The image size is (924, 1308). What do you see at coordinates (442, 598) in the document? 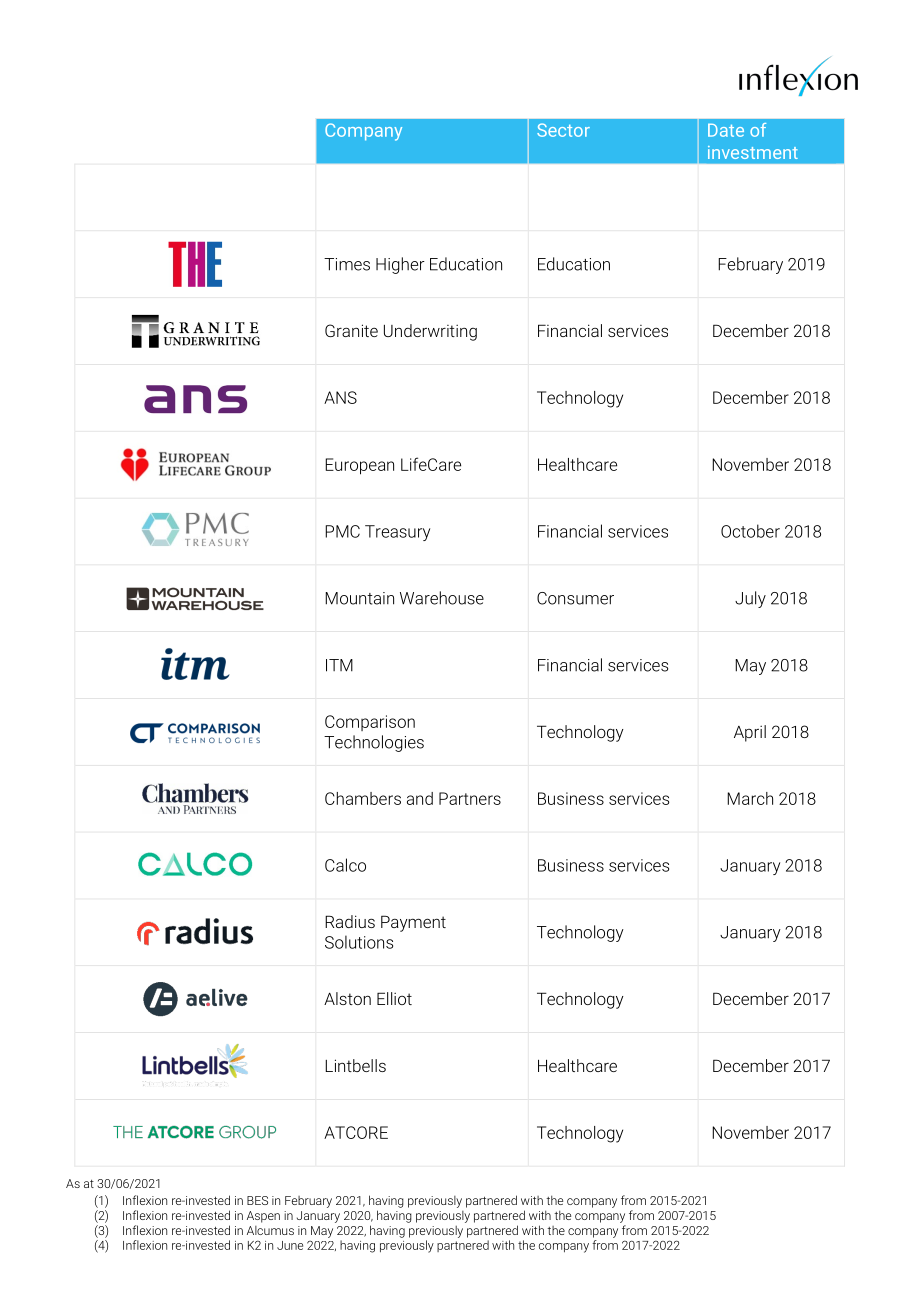
I see `Warehouse` at bounding box center [442, 598].
